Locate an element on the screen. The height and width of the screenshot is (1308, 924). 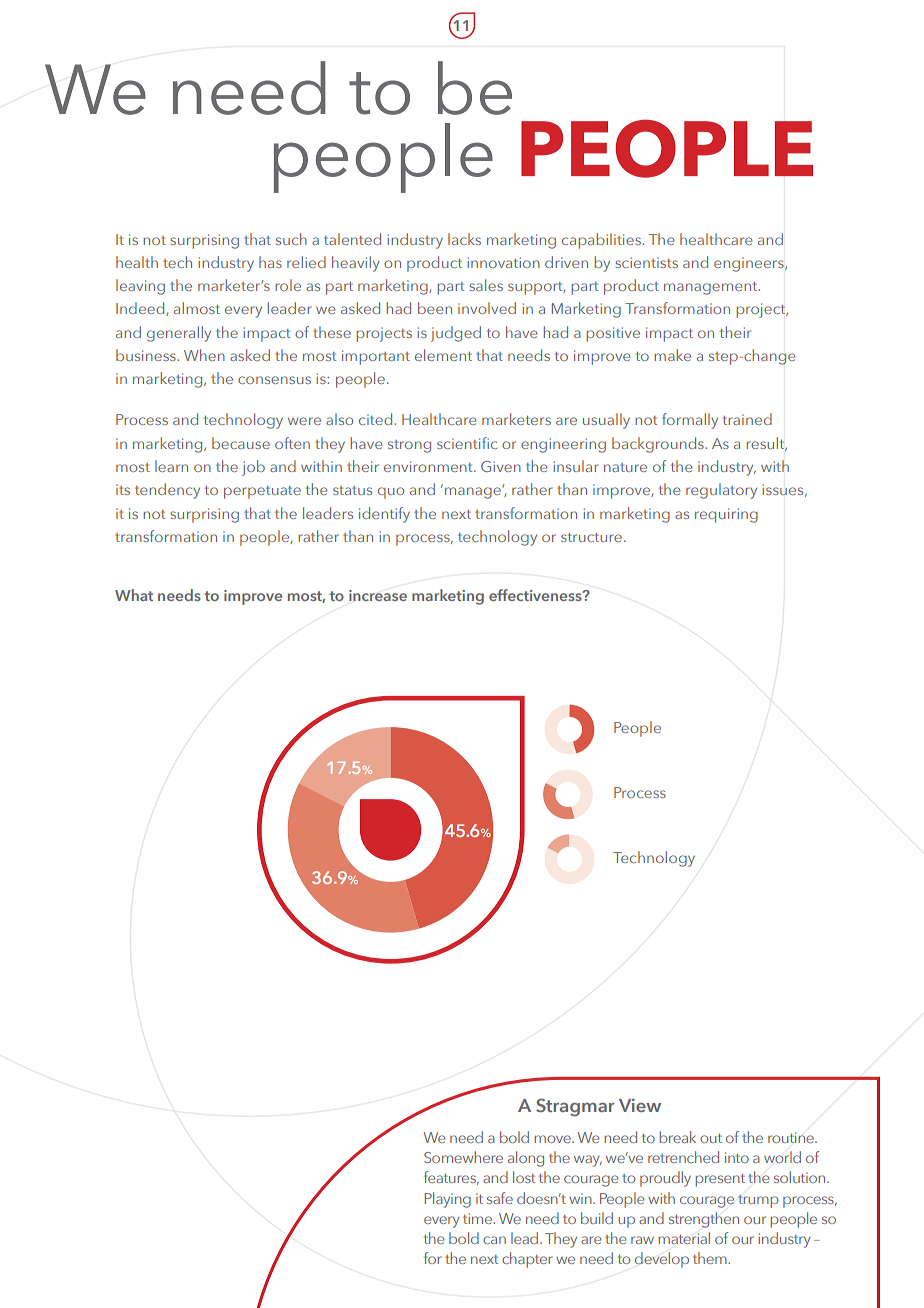
engineers is located at coordinates (750, 264).
